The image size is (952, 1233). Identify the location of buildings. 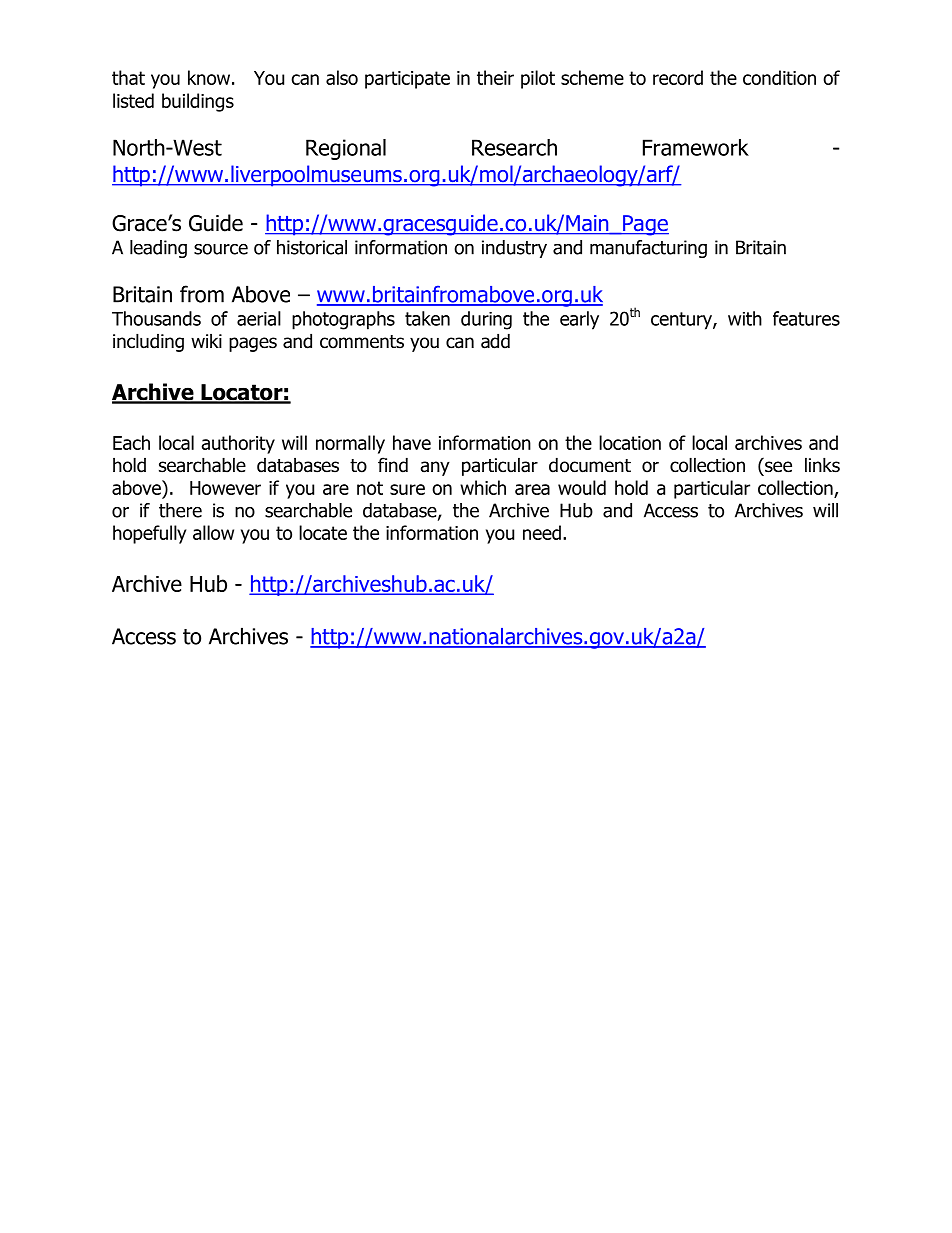
(198, 102).
